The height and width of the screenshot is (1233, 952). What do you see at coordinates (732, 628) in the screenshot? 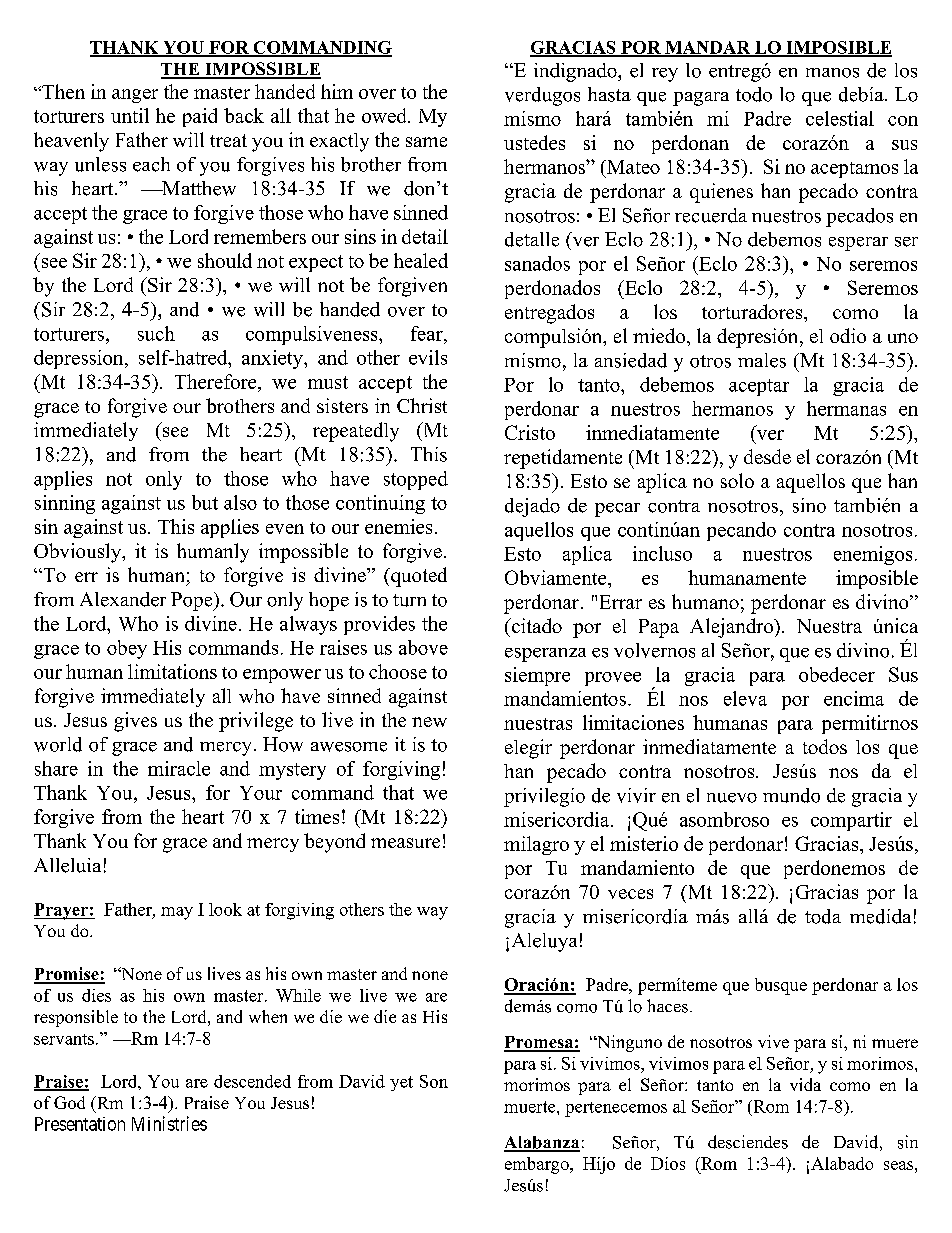
I see `Alejandro` at bounding box center [732, 628].
